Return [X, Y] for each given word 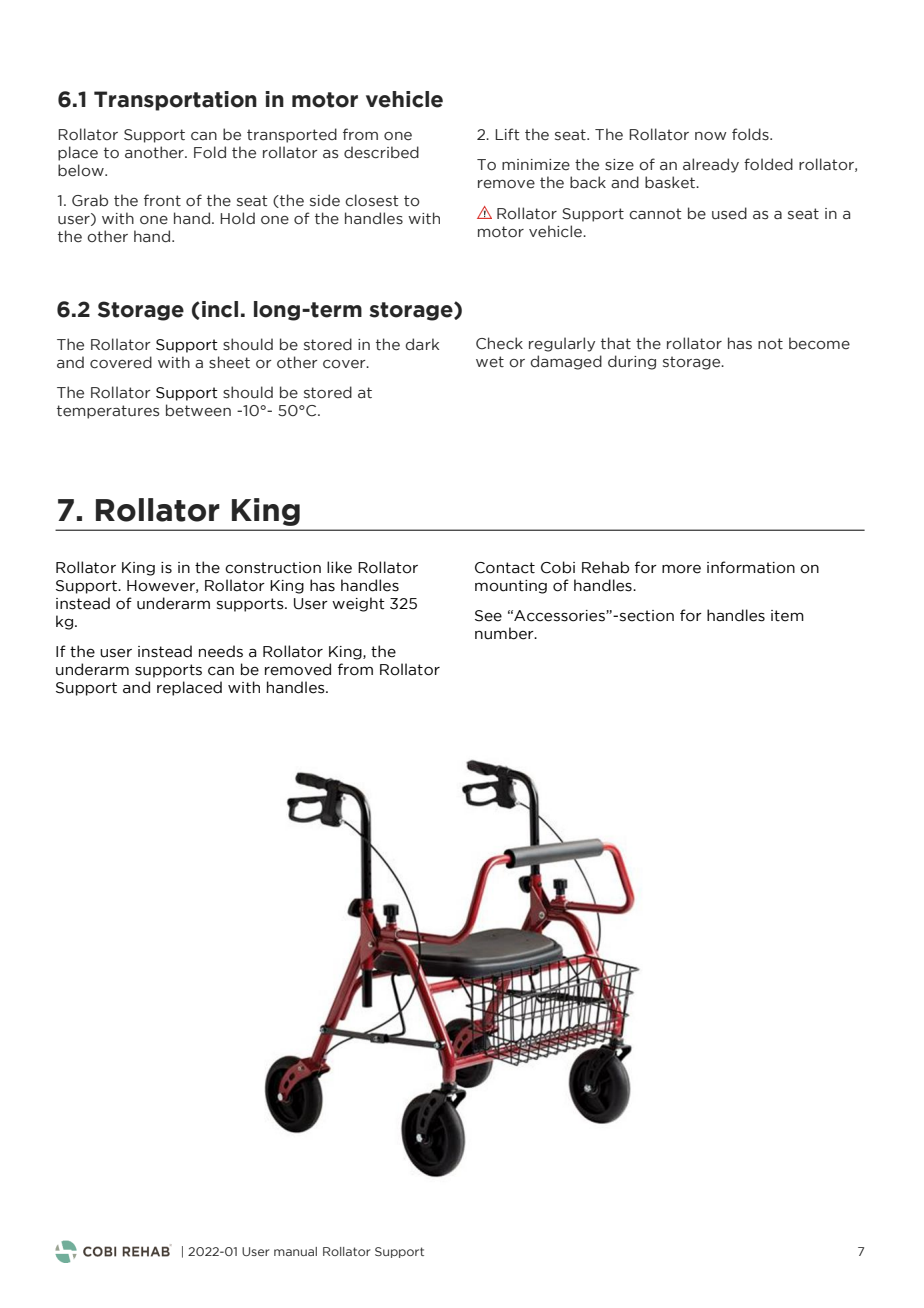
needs [221, 651]
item [787, 616]
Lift [507, 134]
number [505, 633]
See [488, 616]
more [681, 569]
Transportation [175, 101]
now [711, 136]
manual [295, 1251]
